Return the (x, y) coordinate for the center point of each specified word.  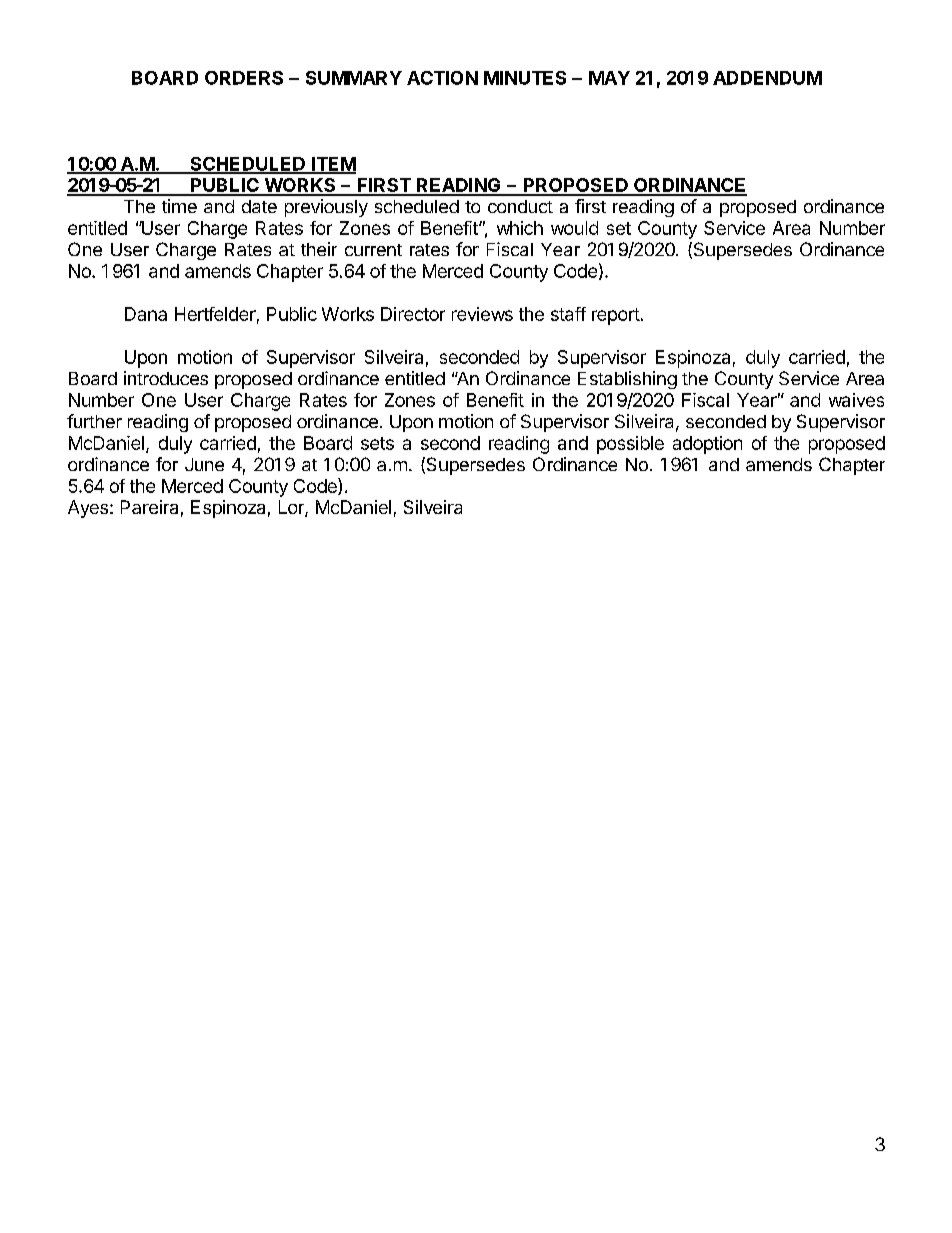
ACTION (442, 78)
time (179, 206)
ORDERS (244, 78)
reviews (482, 314)
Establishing (627, 380)
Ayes (88, 509)
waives (856, 400)
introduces (166, 378)
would (574, 228)
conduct (520, 206)
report (616, 316)
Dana (146, 314)
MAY (609, 78)
